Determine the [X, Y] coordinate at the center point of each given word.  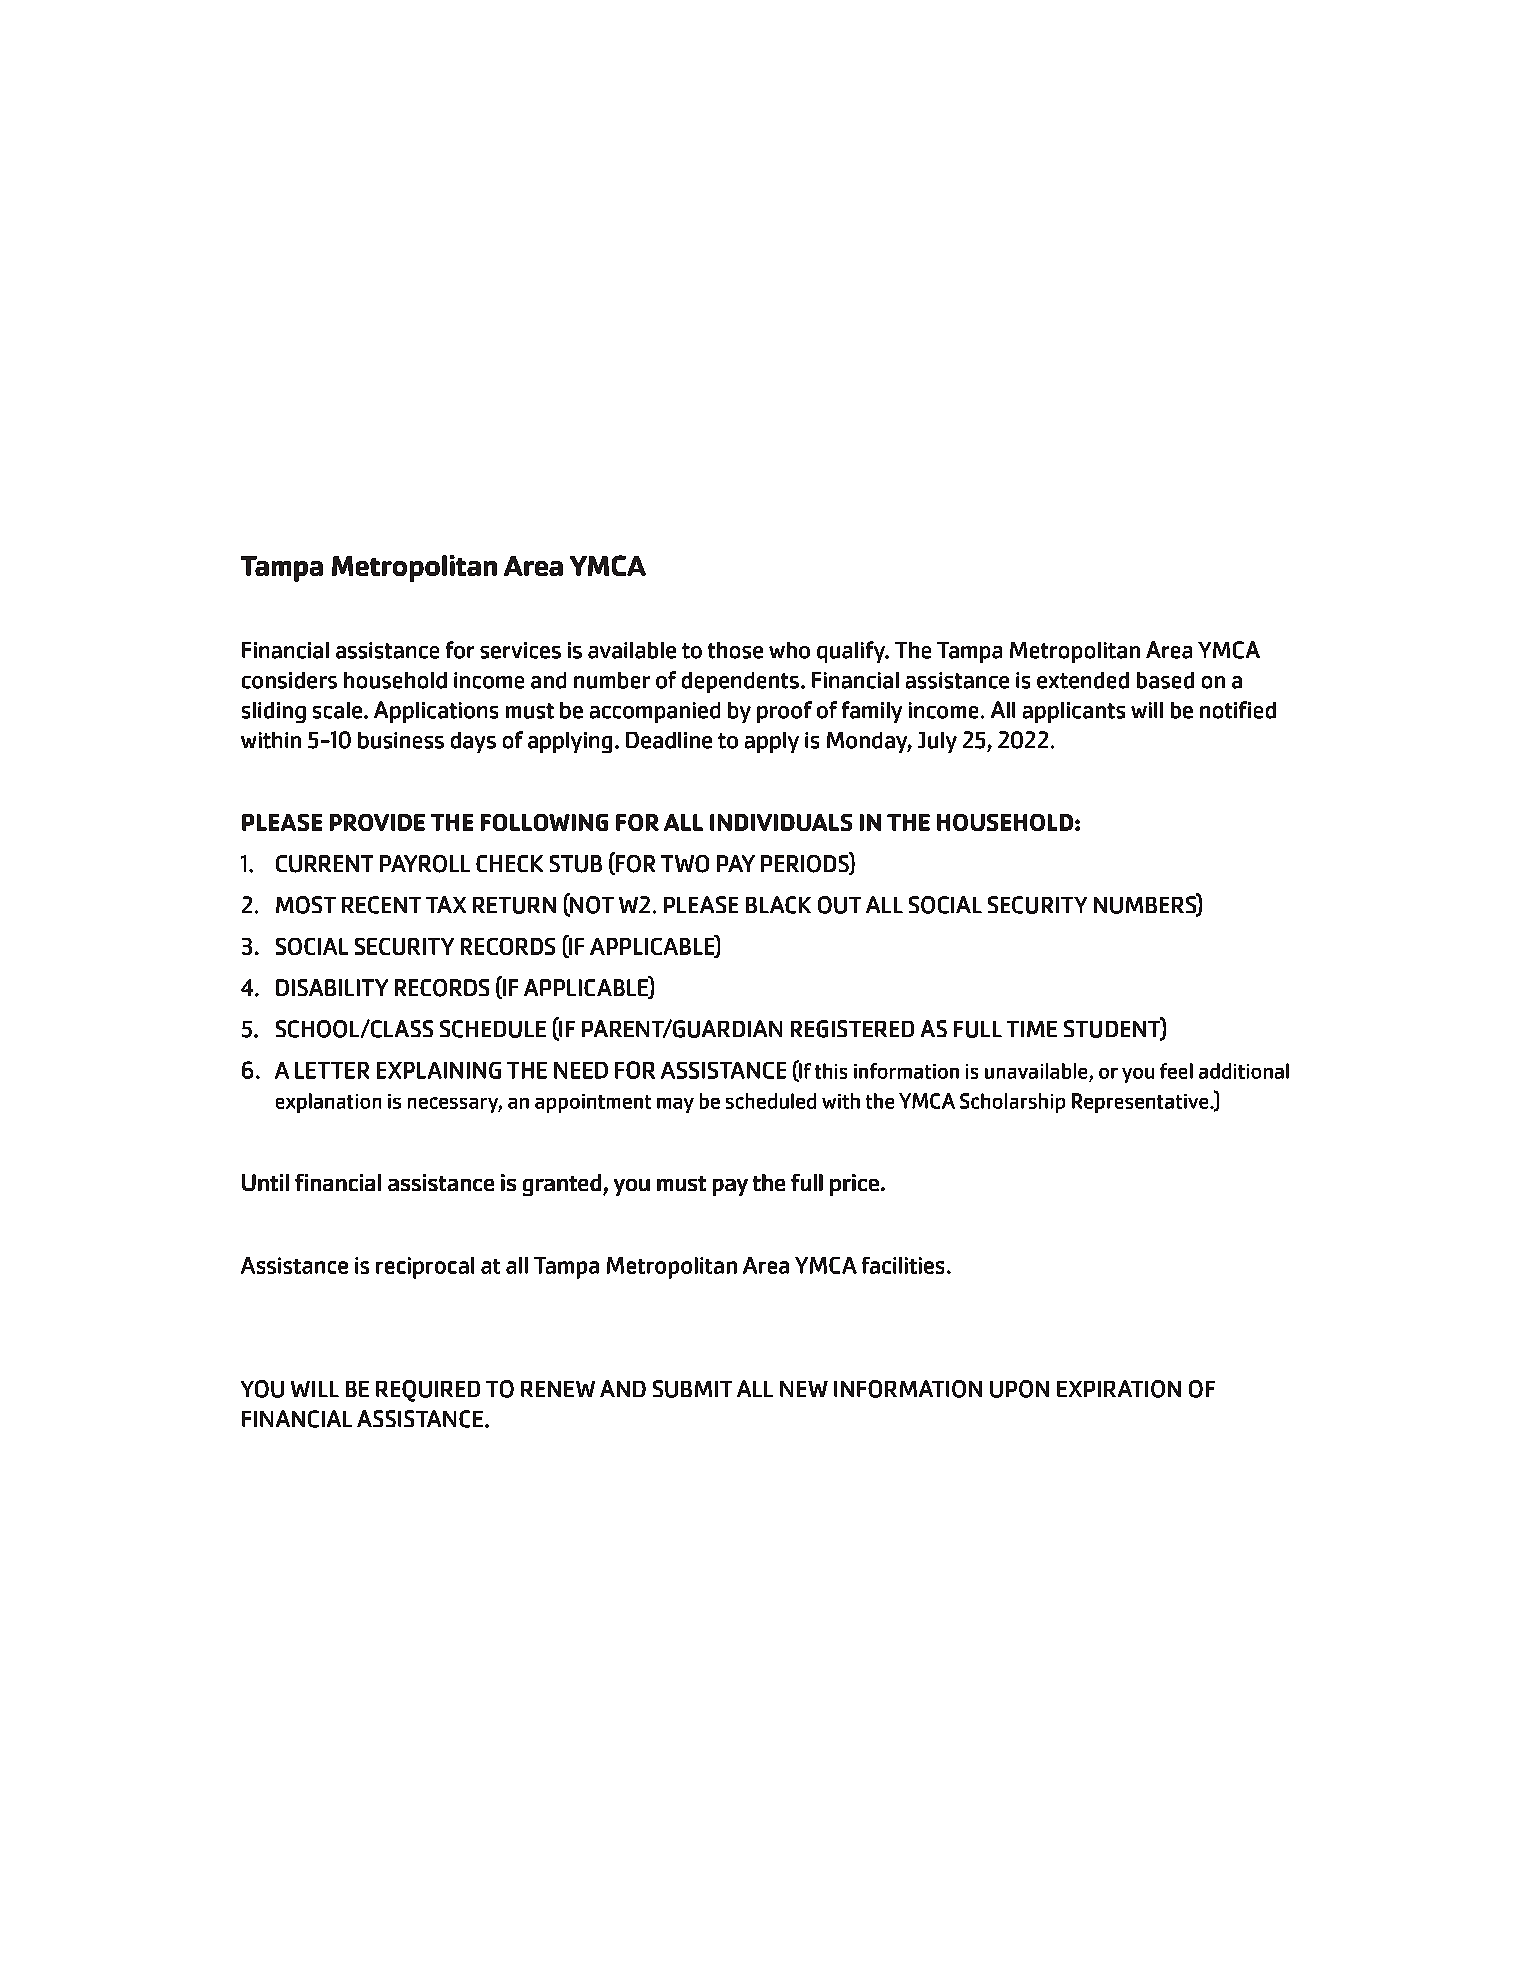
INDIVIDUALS [781, 822]
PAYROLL [425, 864]
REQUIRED [428, 1391]
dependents [740, 682]
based [1165, 680]
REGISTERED [852, 1029]
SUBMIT [692, 1389]
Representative [1141, 1103]
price [854, 1185]
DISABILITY [332, 987]
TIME [1032, 1029]
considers [289, 680]
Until [265, 1182]
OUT [839, 905]
